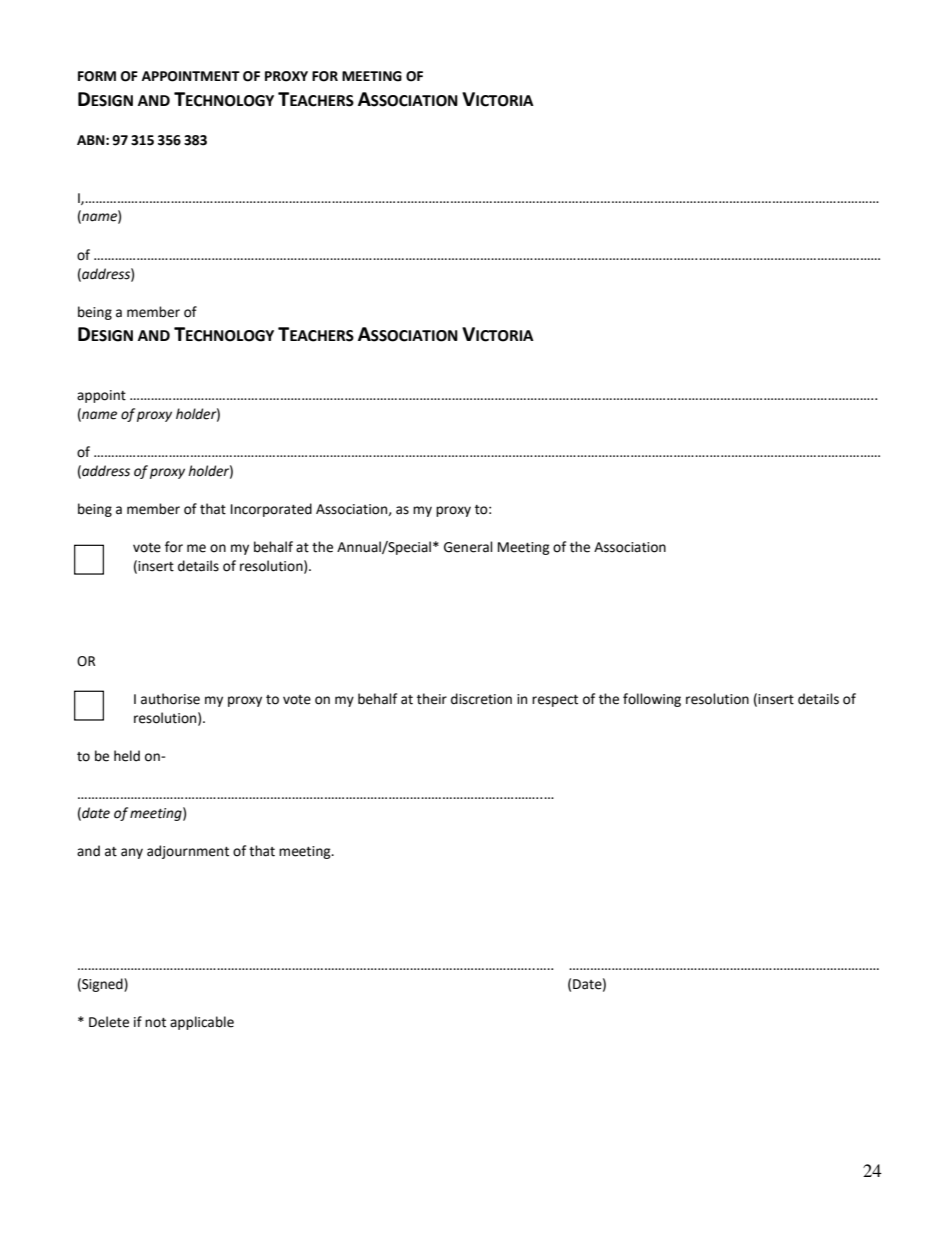 The width and height of the document is (952, 1233). Describe the element at coordinates (97, 76) in the document. I see `FORM` at that location.
